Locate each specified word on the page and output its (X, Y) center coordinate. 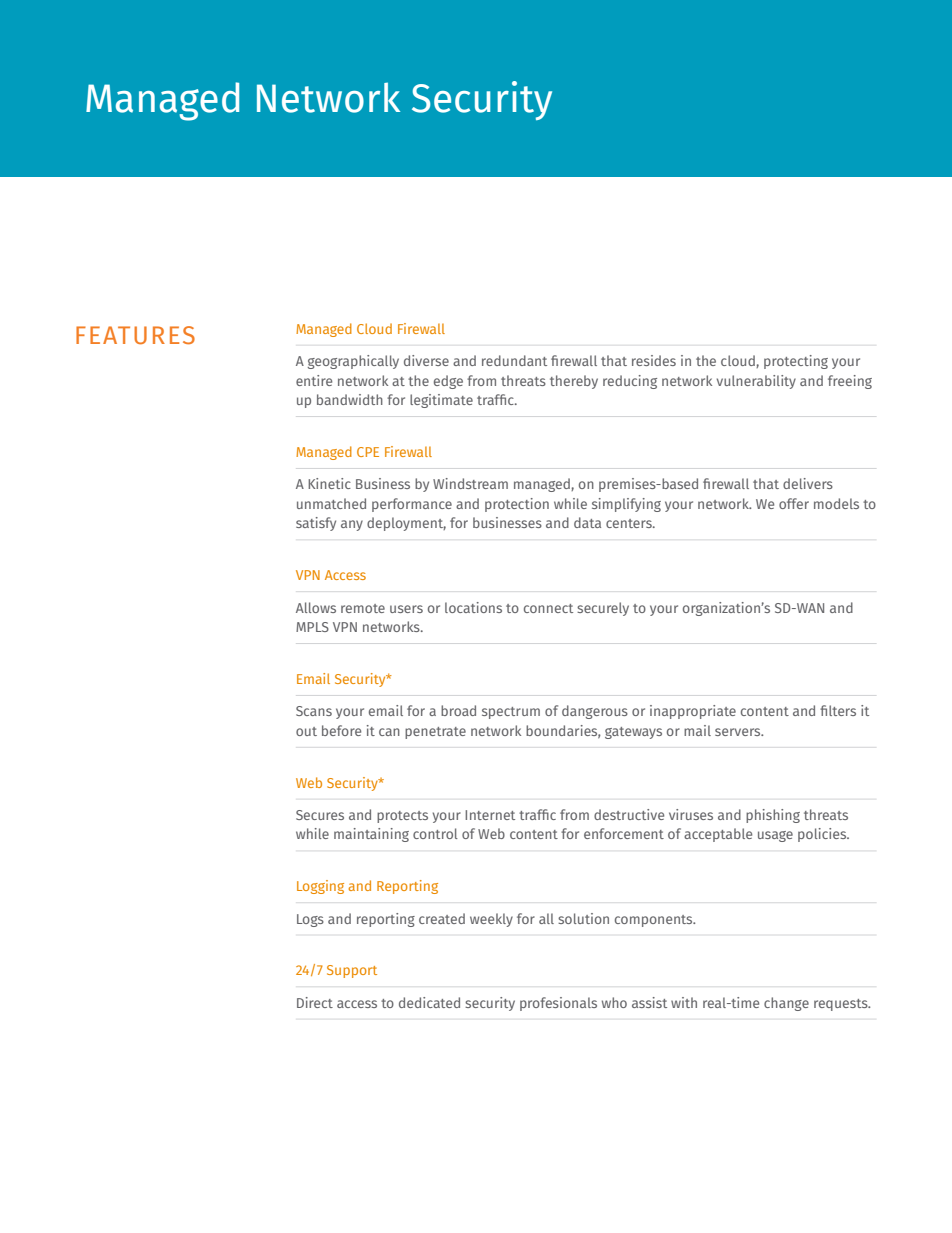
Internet (490, 815)
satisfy (316, 524)
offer (794, 503)
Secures (320, 815)
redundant (514, 360)
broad (458, 710)
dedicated (429, 1002)
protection (517, 505)
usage (775, 836)
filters (838, 710)
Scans (314, 711)
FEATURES (135, 335)
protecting (796, 362)
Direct (315, 1002)
